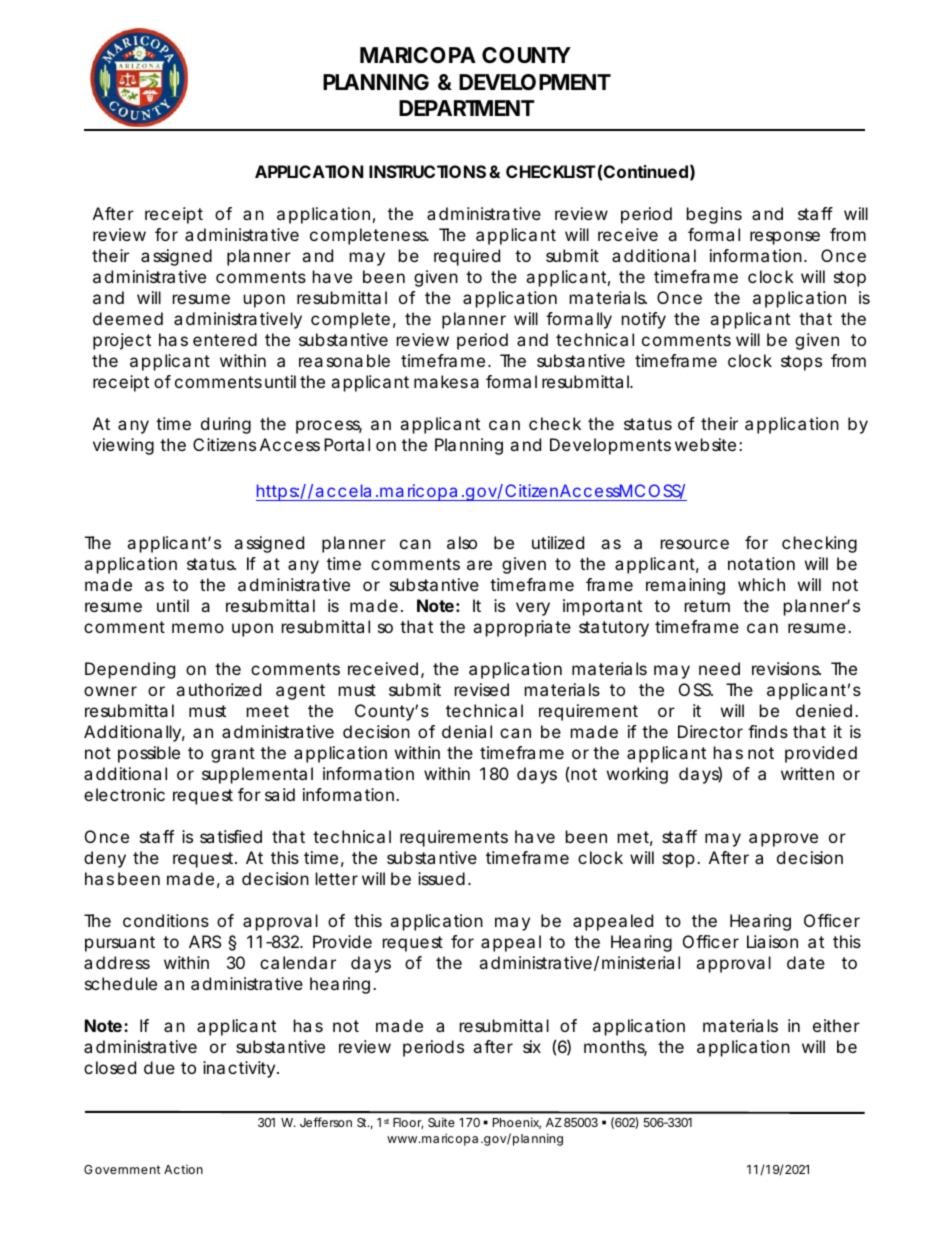 This screenshot has height=1233, width=952. What do you see at coordinates (467, 108) in the screenshot?
I see `DEPARTMENT` at bounding box center [467, 108].
